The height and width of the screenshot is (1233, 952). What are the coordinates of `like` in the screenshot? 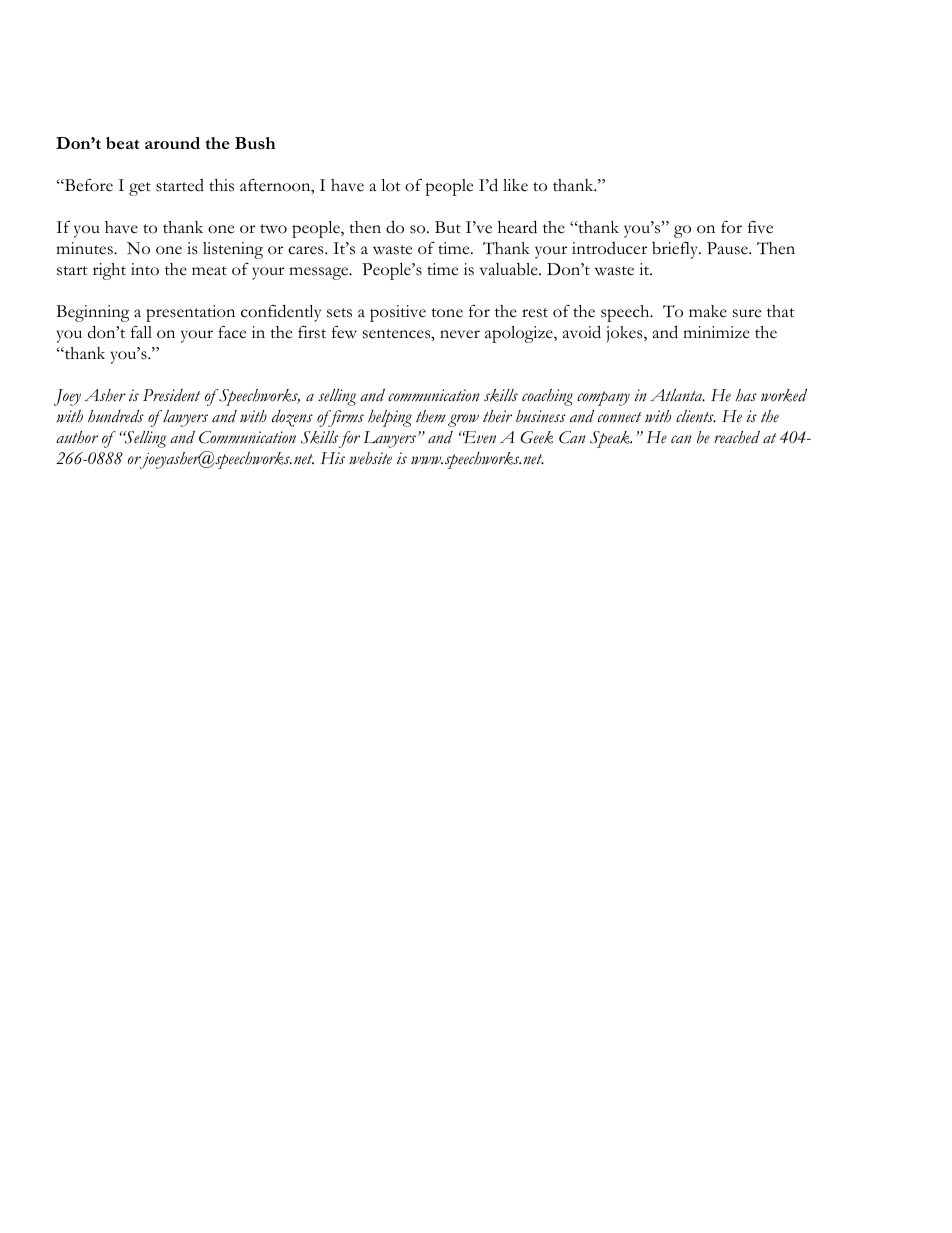 It's located at (515, 185).
